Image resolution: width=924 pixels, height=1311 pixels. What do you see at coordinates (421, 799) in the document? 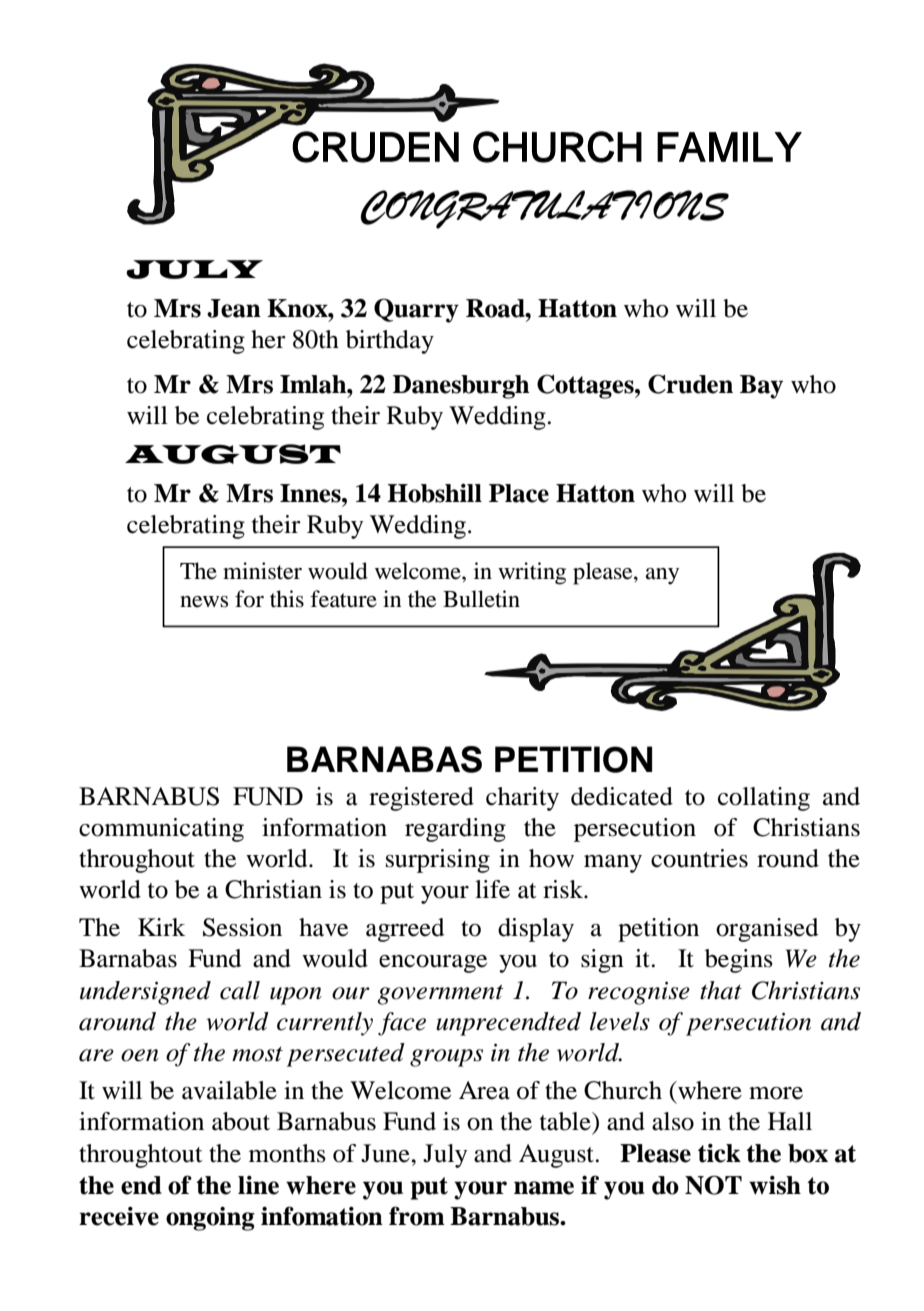
I see `registered` at bounding box center [421, 799].
